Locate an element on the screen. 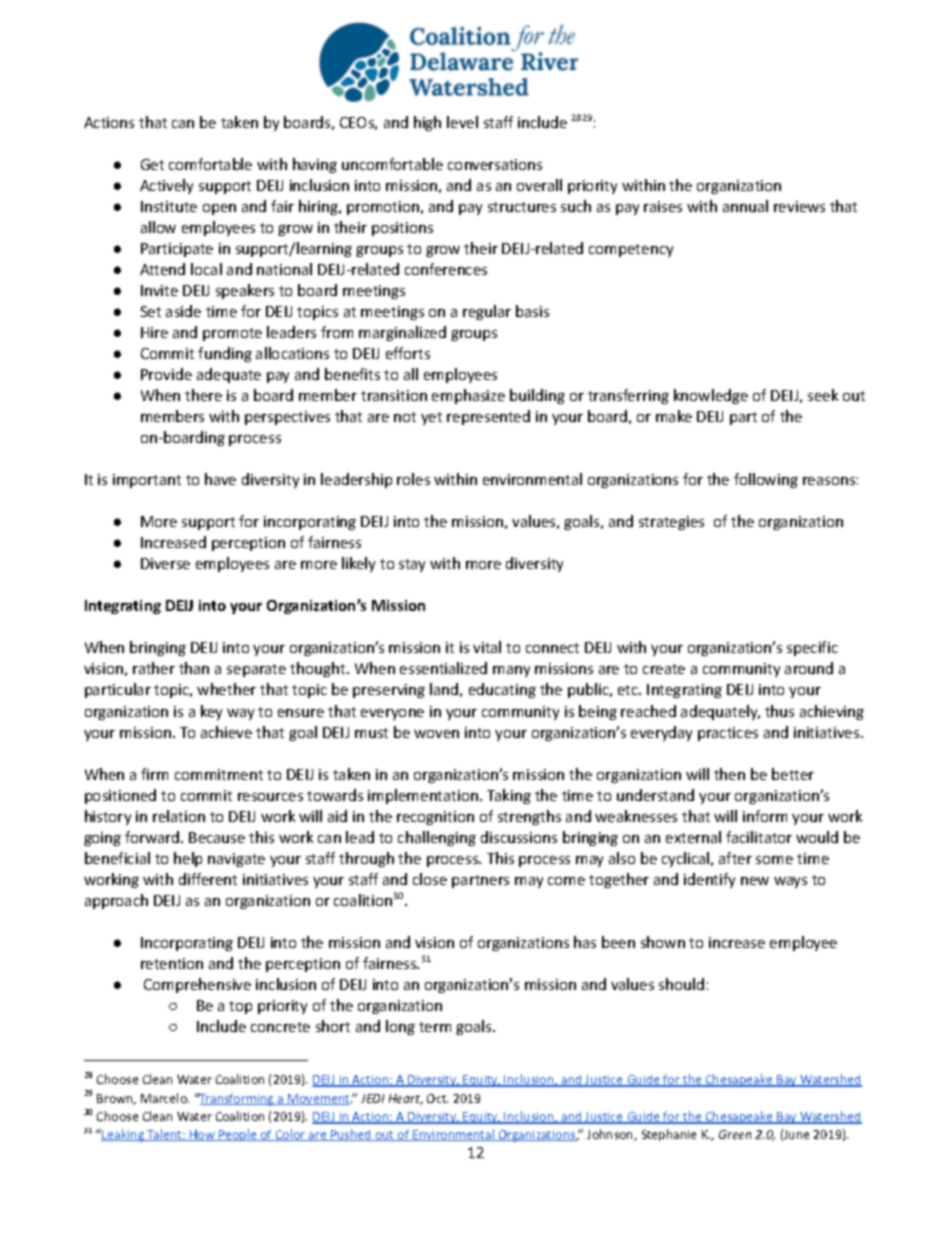 Image resolution: width=952 pixels, height=1233 pixels. annual is located at coordinates (745, 206).
